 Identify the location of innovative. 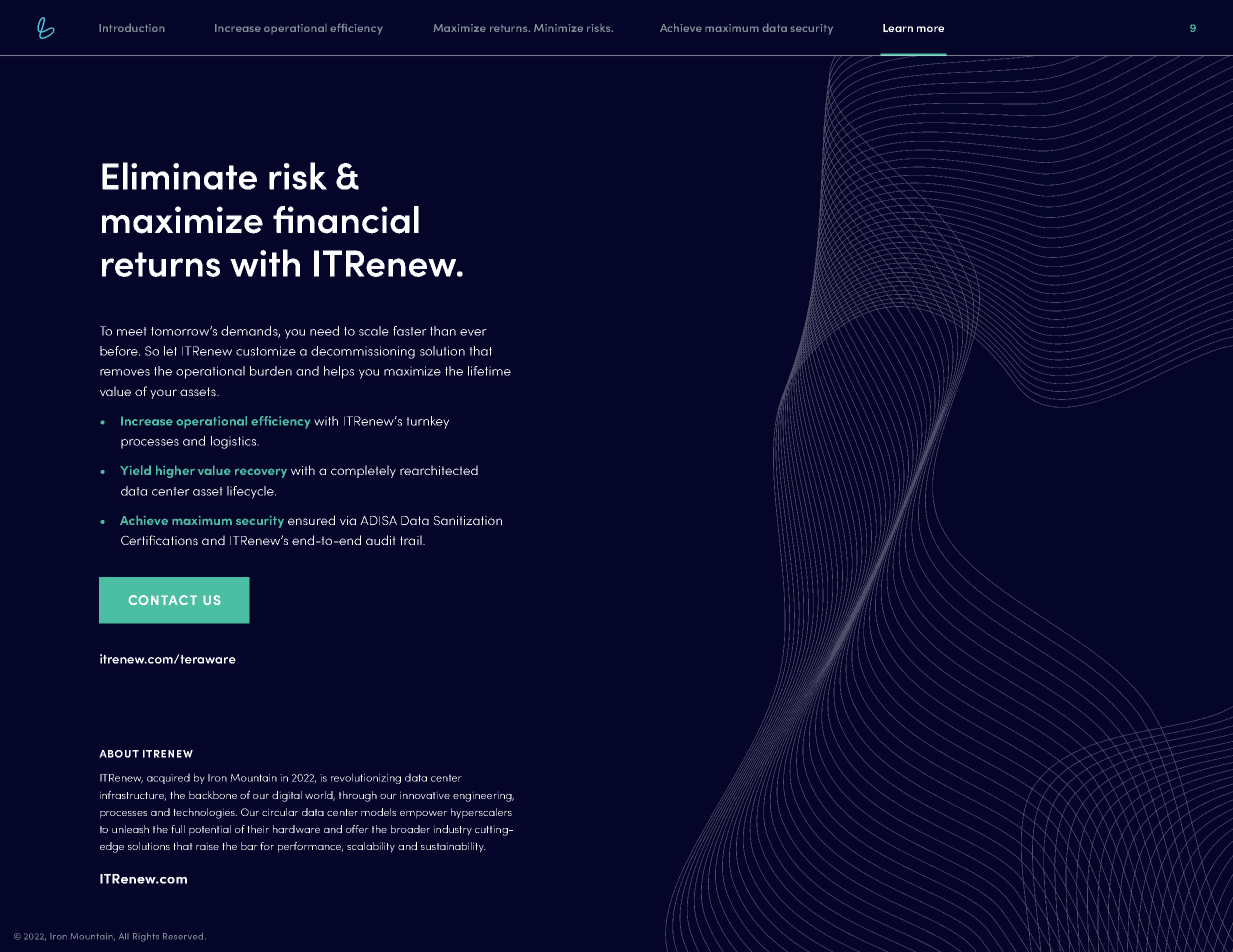
(425, 795).
